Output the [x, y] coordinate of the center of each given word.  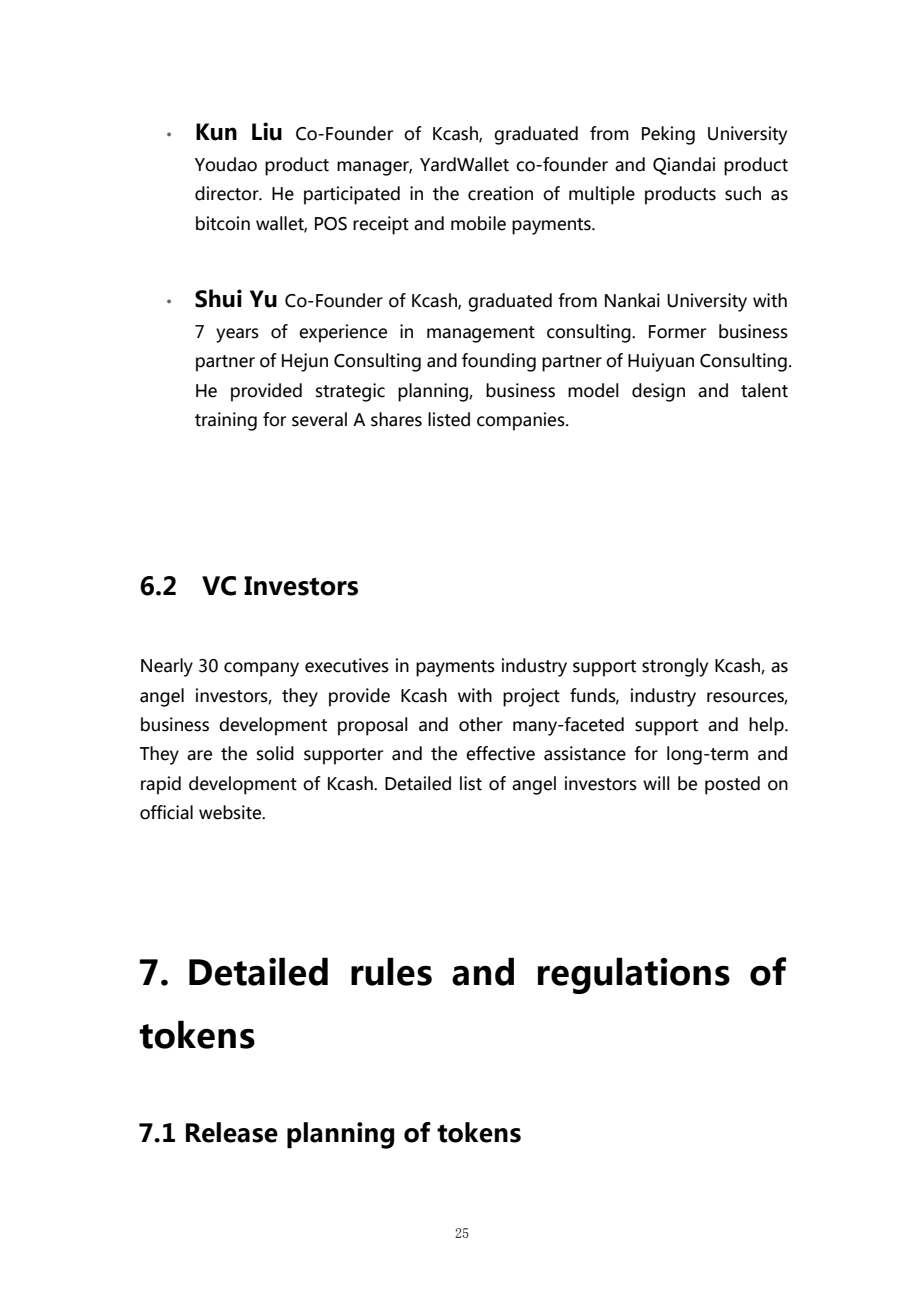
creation [500, 193]
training [226, 421]
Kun [216, 132]
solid [275, 753]
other [481, 724]
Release [232, 1132]
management [481, 334]
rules [391, 971]
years [237, 335]
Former [678, 332]
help [767, 726]
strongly [675, 667]
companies [522, 421]
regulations [634, 975]
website [231, 812]
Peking [668, 135]
